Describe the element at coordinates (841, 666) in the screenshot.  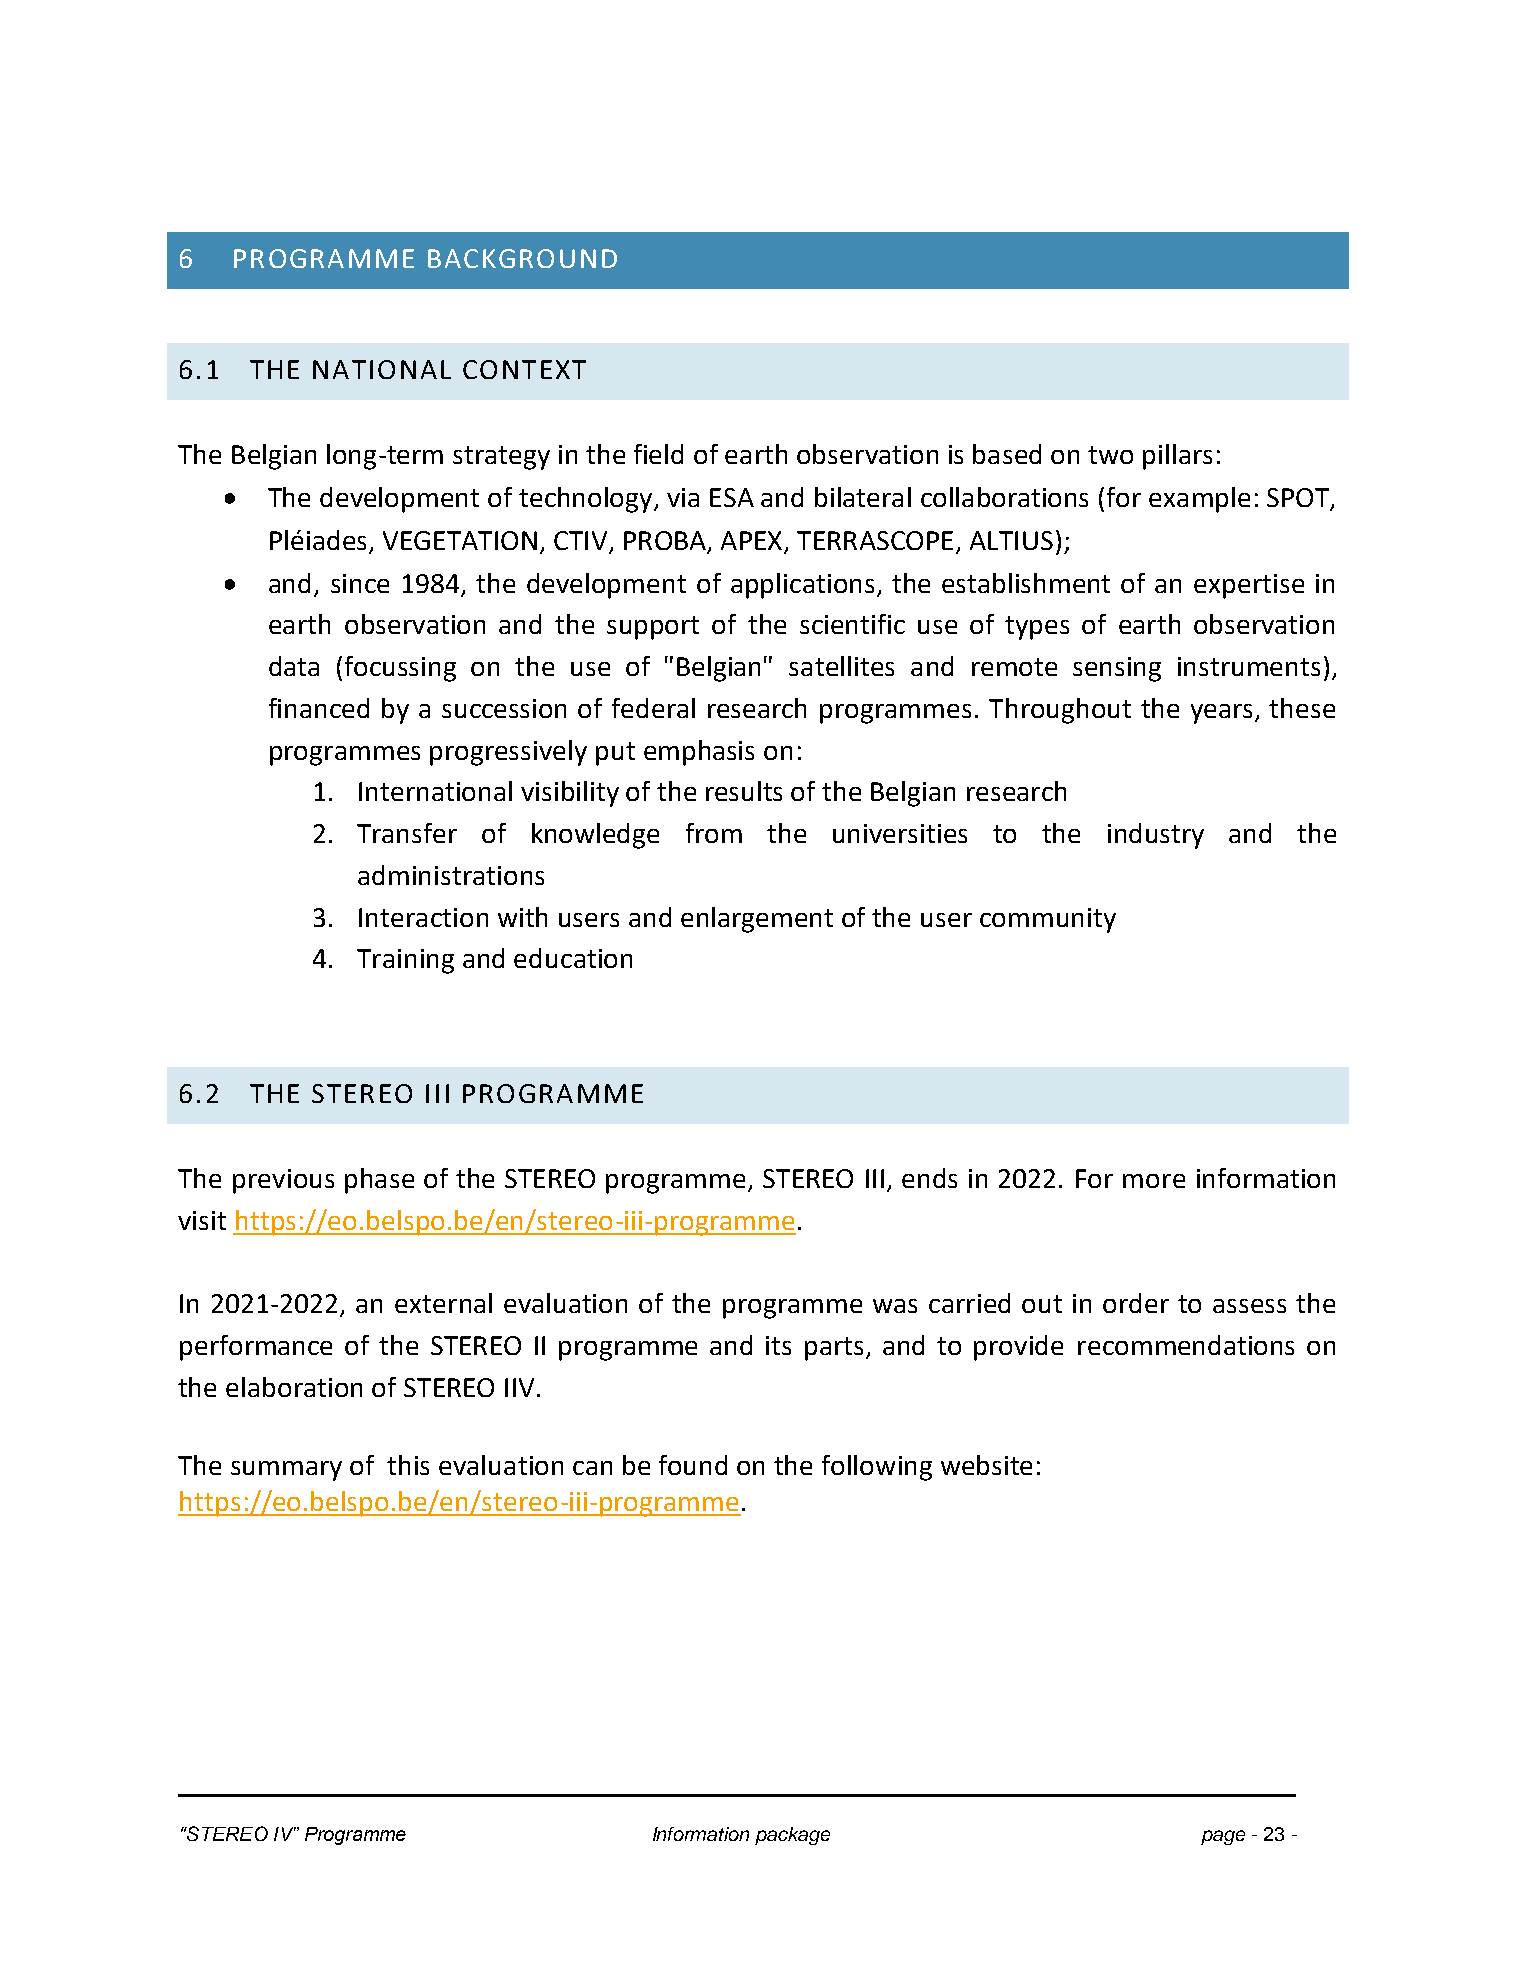
I see `satellites` at that location.
